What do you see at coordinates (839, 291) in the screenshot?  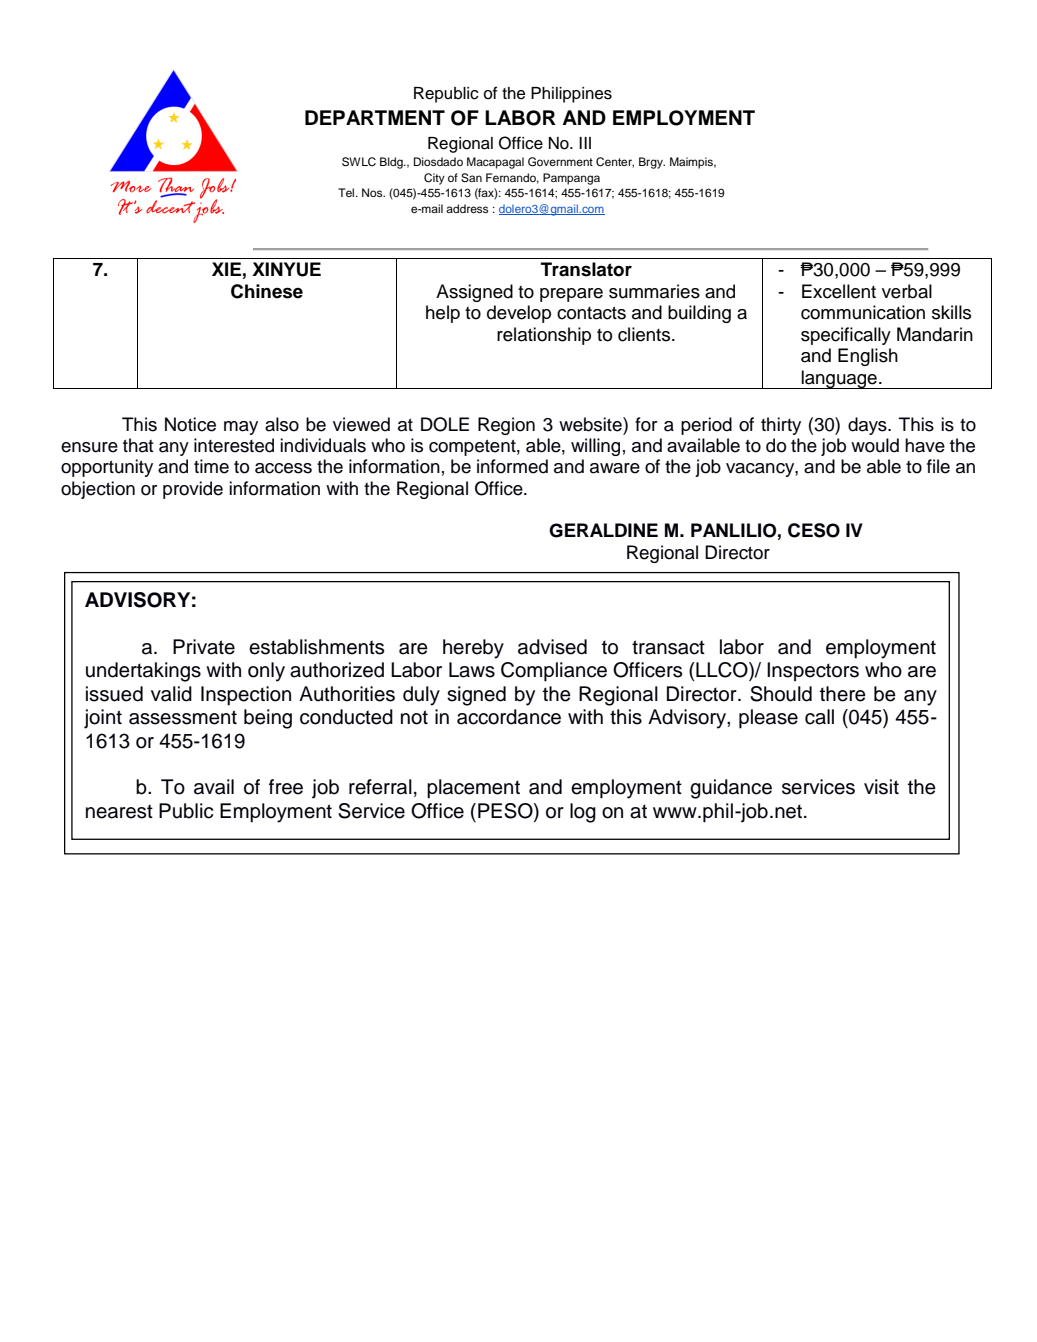 I see `Excellent` at bounding box center [839, 291].
